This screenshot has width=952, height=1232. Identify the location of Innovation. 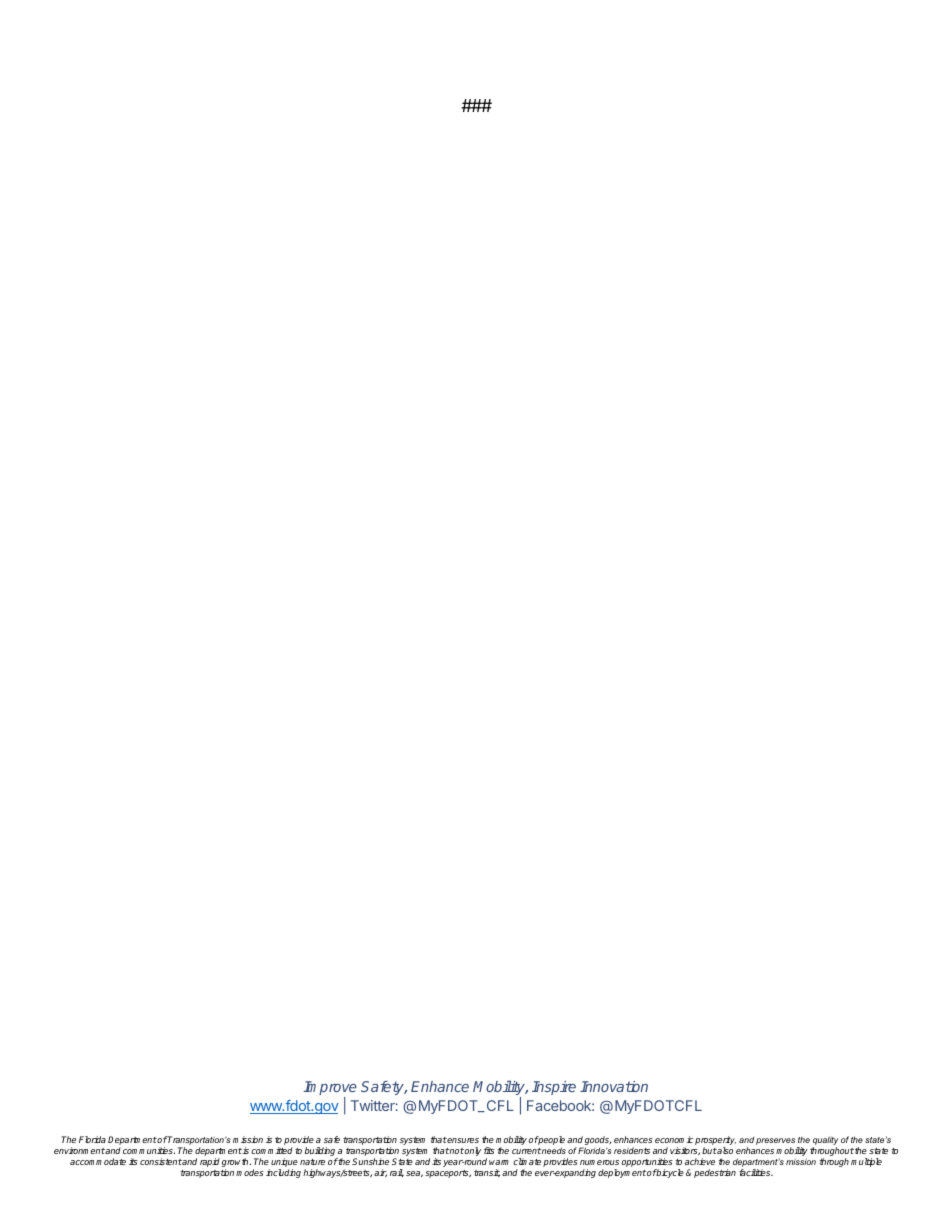
(614, 1086).
